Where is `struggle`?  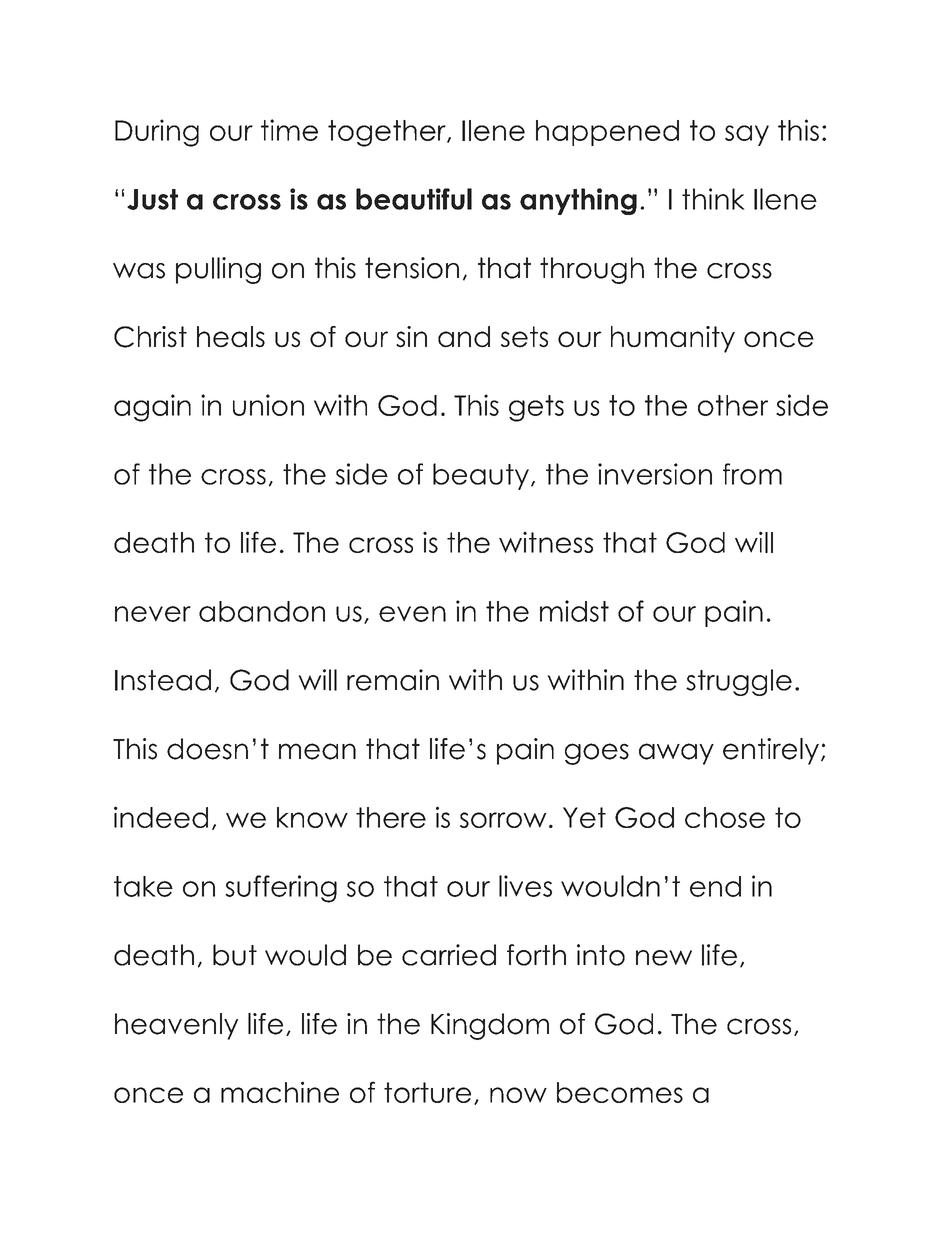 struggle is located at coordinates (739, 682).
